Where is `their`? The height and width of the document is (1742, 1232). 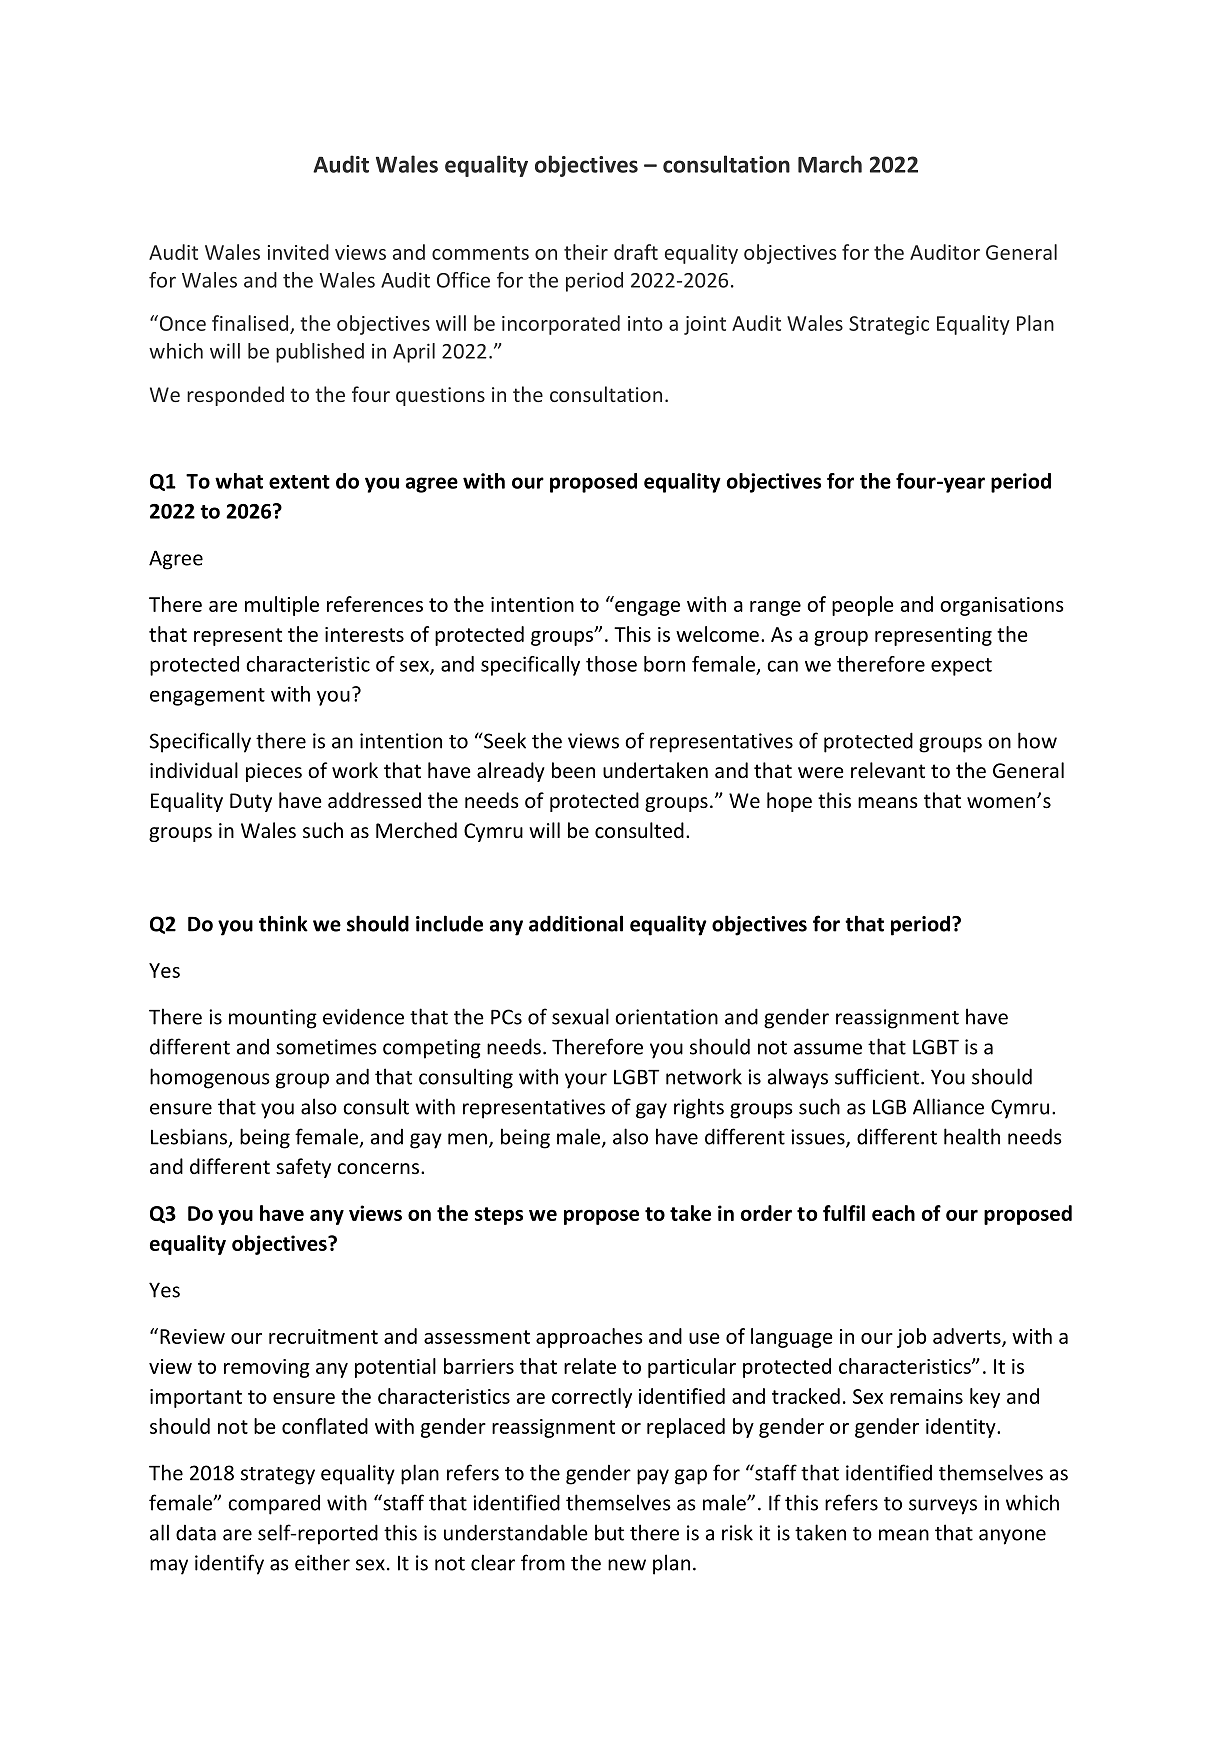 their is located at coordinates (586, 252).
